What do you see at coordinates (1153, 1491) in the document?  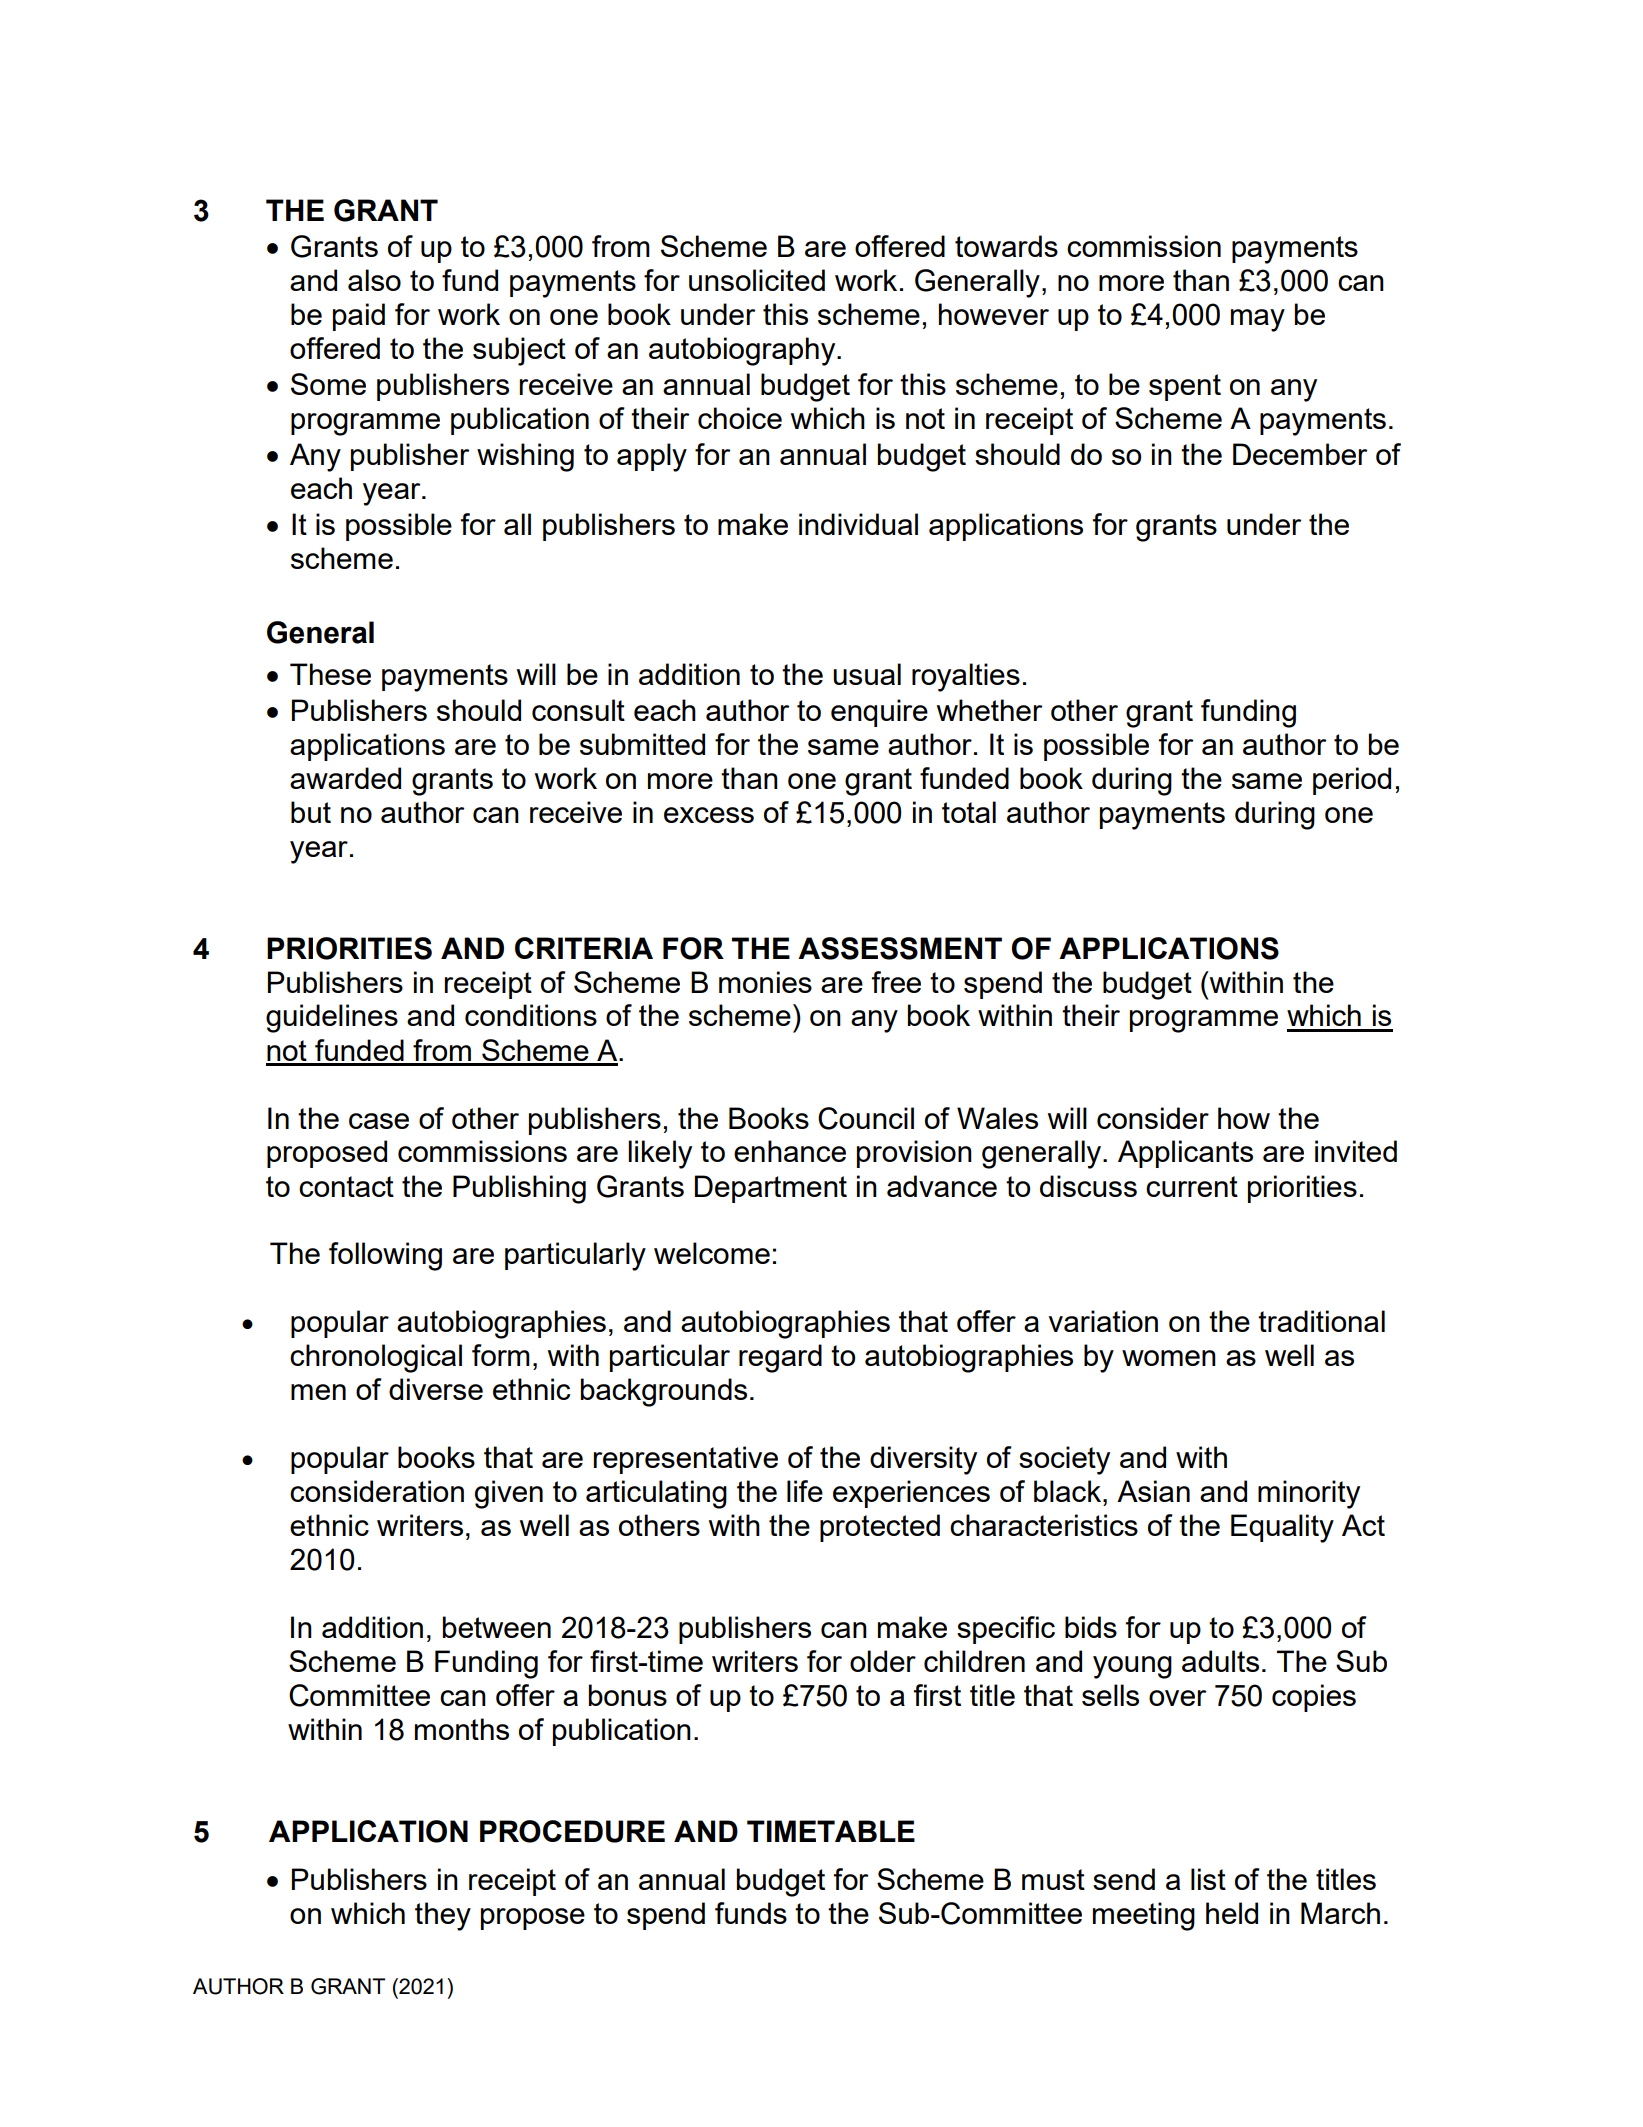 I see `Asian` at bounding box center [1153, 1491].
